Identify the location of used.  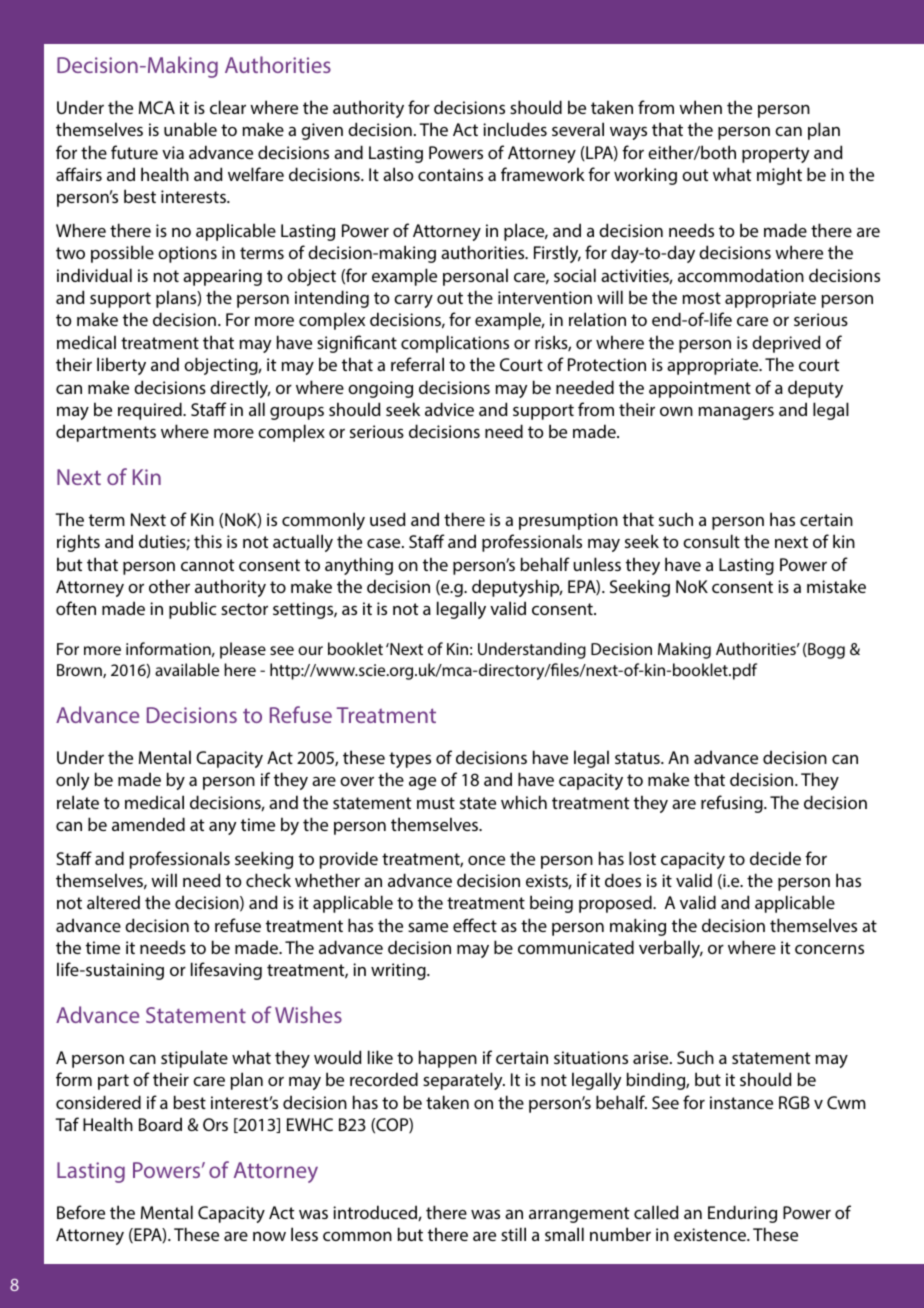
(388, 519).
